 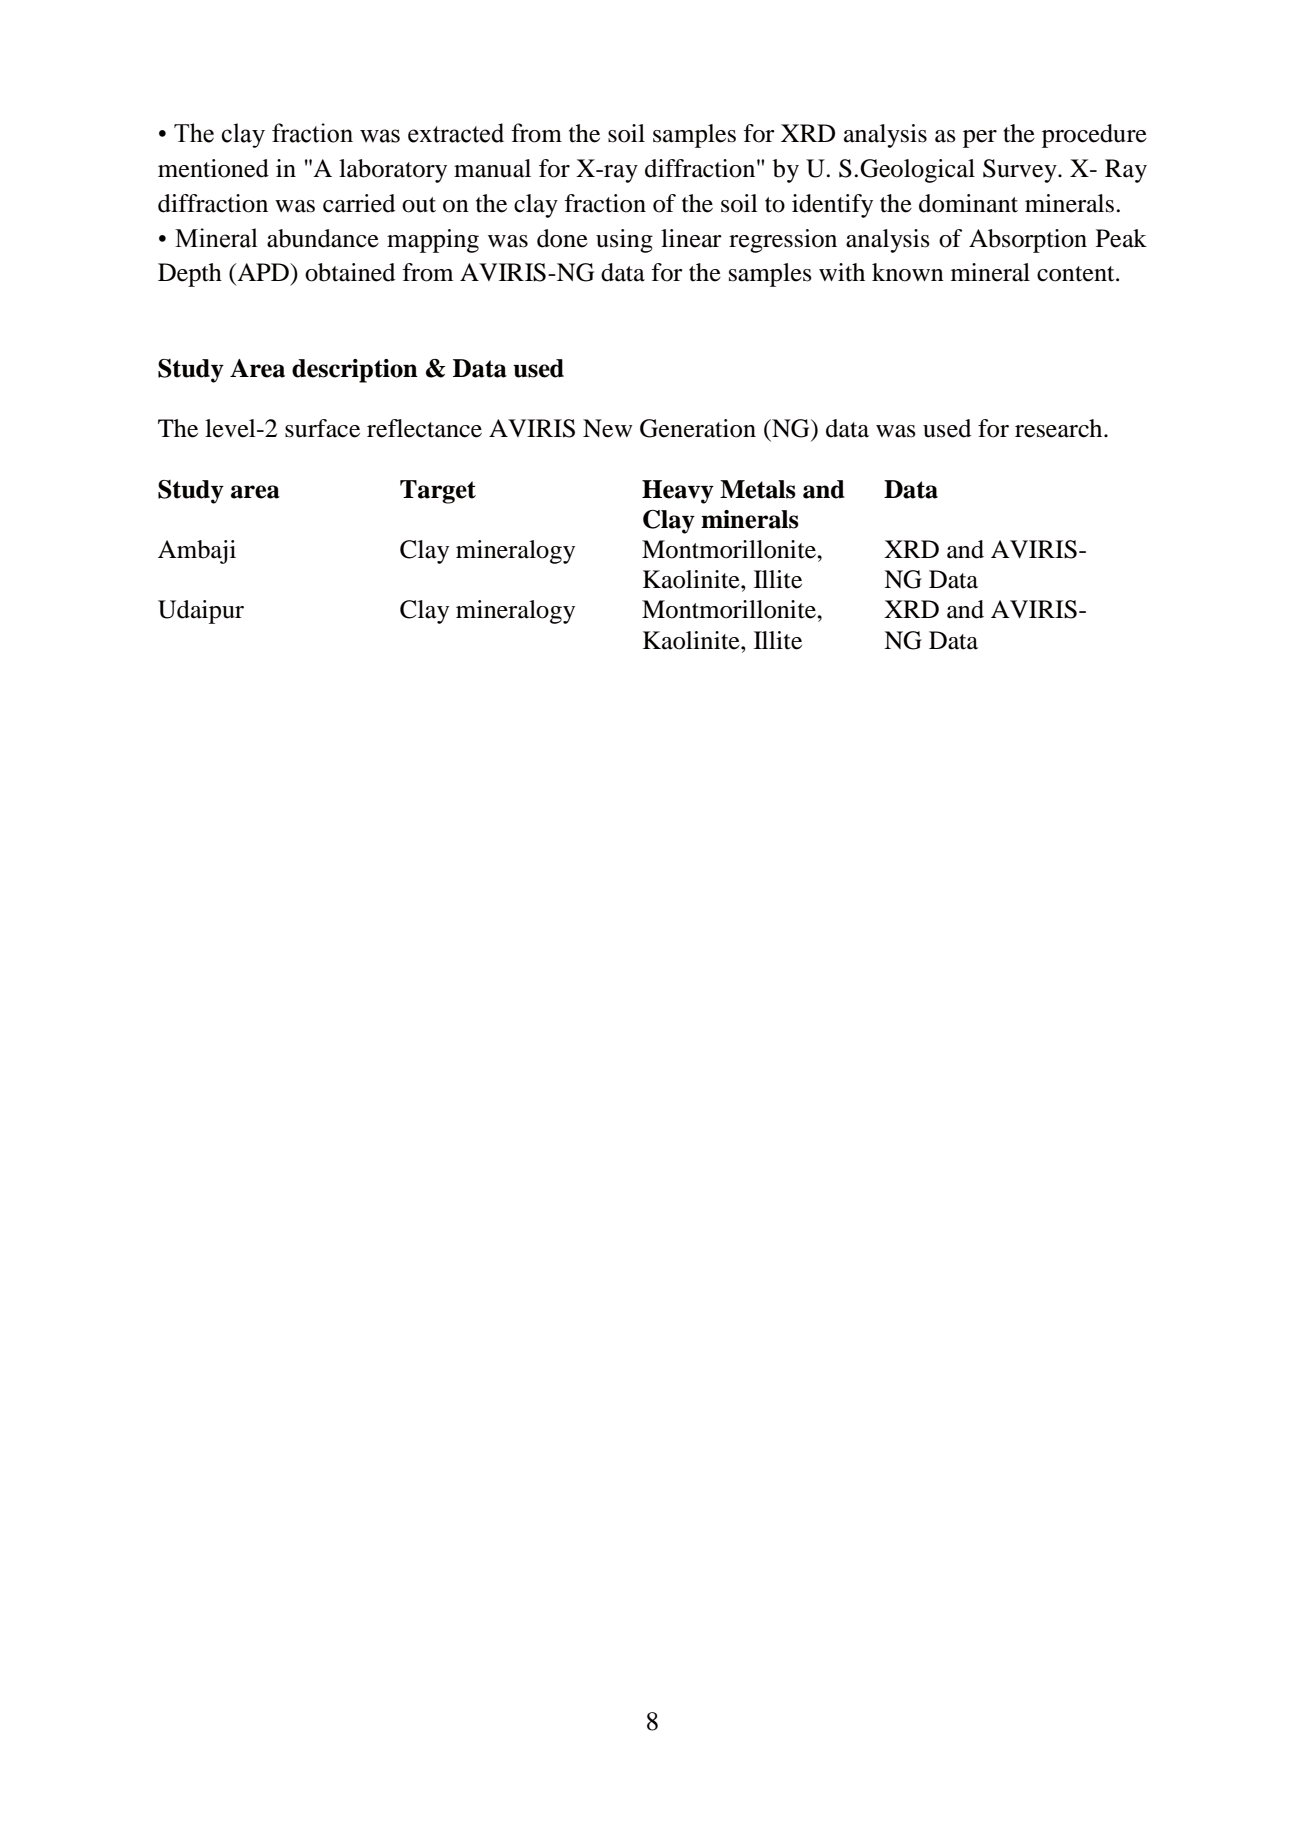 I want to click on Target, so click(x=438, y=492).
